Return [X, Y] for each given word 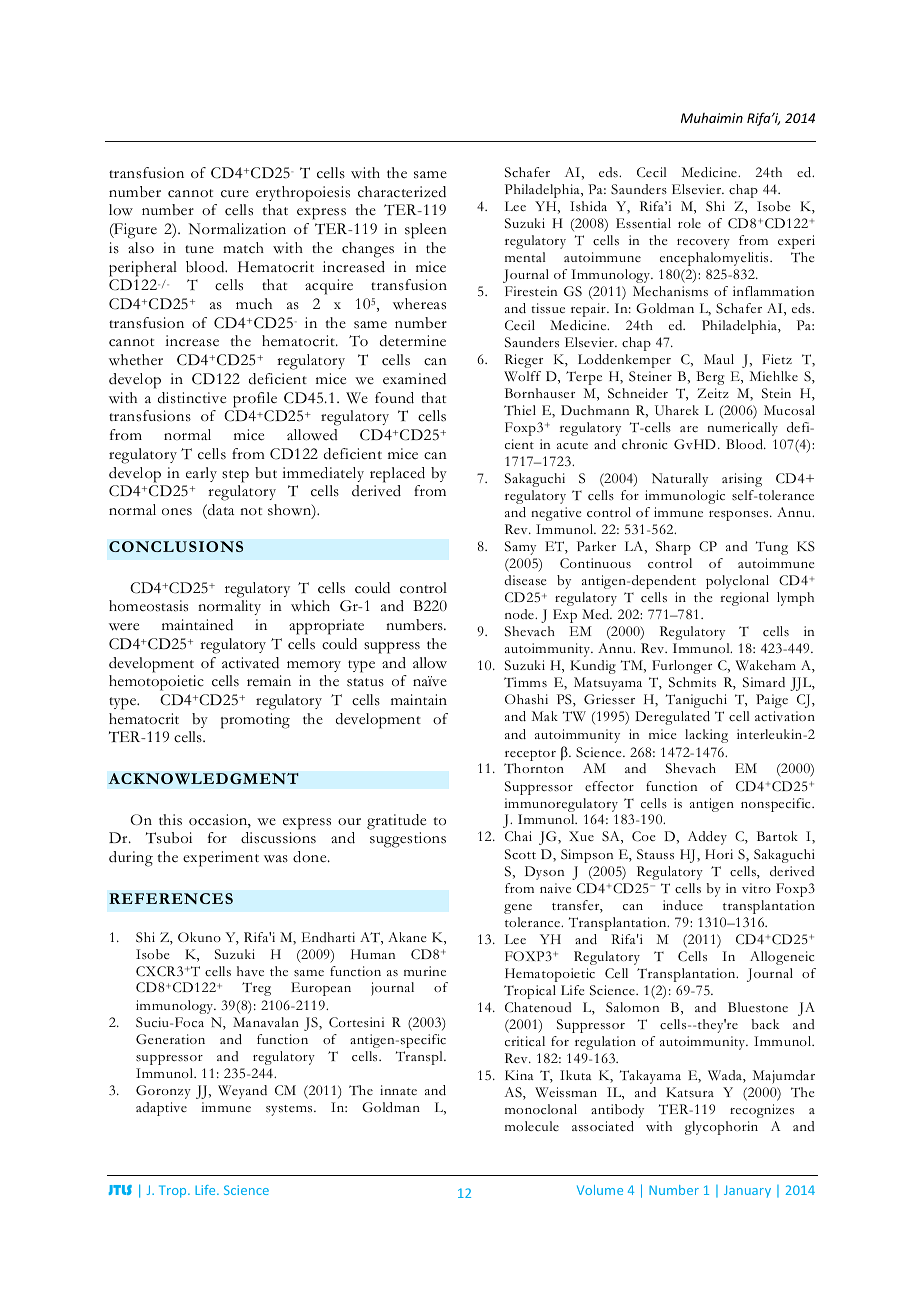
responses [740, 515]
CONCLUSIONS [176, 546]
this [170, 820]
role [689, 223]
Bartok [777, 836]
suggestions [408, 840]
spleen [426, 231]
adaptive [161, 1109]
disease [525, 580]
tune [199, 249]
